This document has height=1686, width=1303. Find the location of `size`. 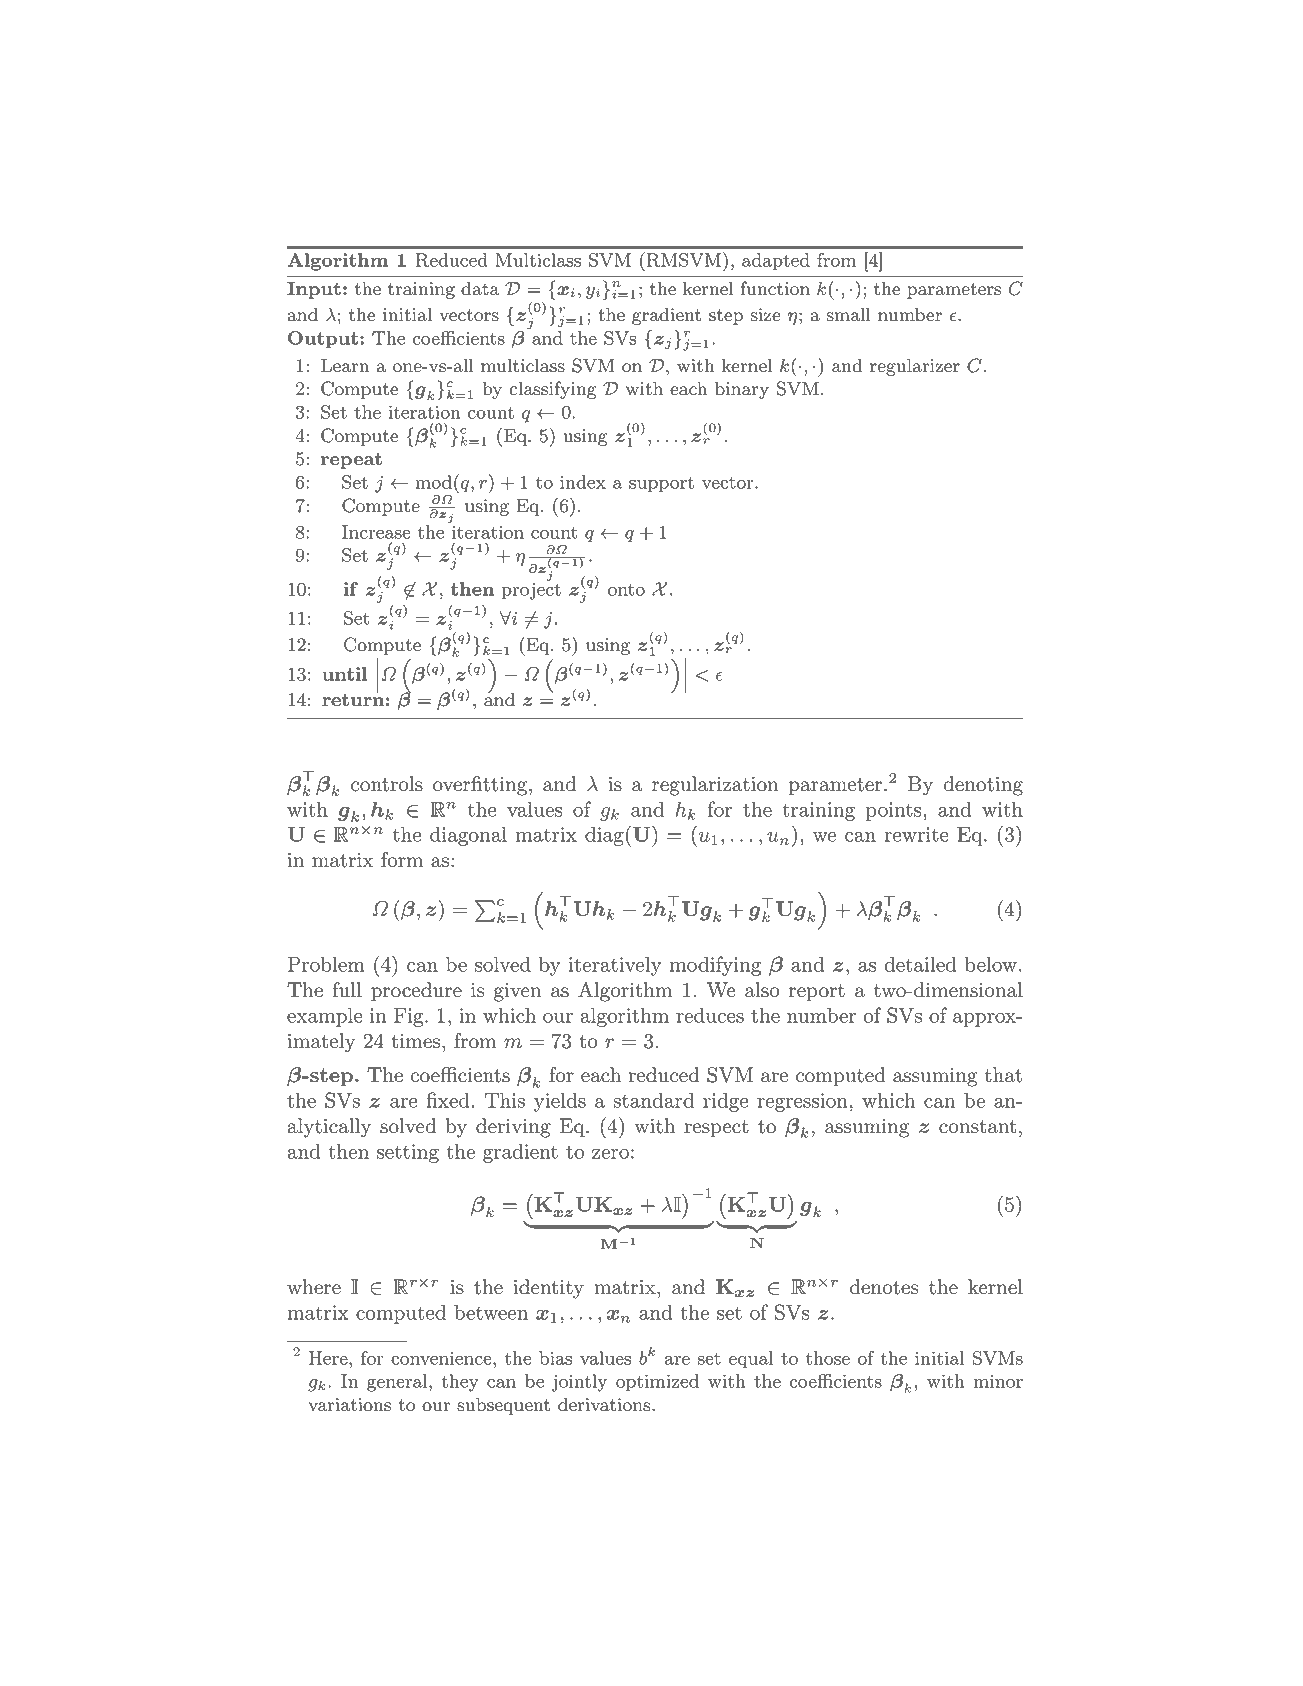

size is located at coordinates (765, 315).
